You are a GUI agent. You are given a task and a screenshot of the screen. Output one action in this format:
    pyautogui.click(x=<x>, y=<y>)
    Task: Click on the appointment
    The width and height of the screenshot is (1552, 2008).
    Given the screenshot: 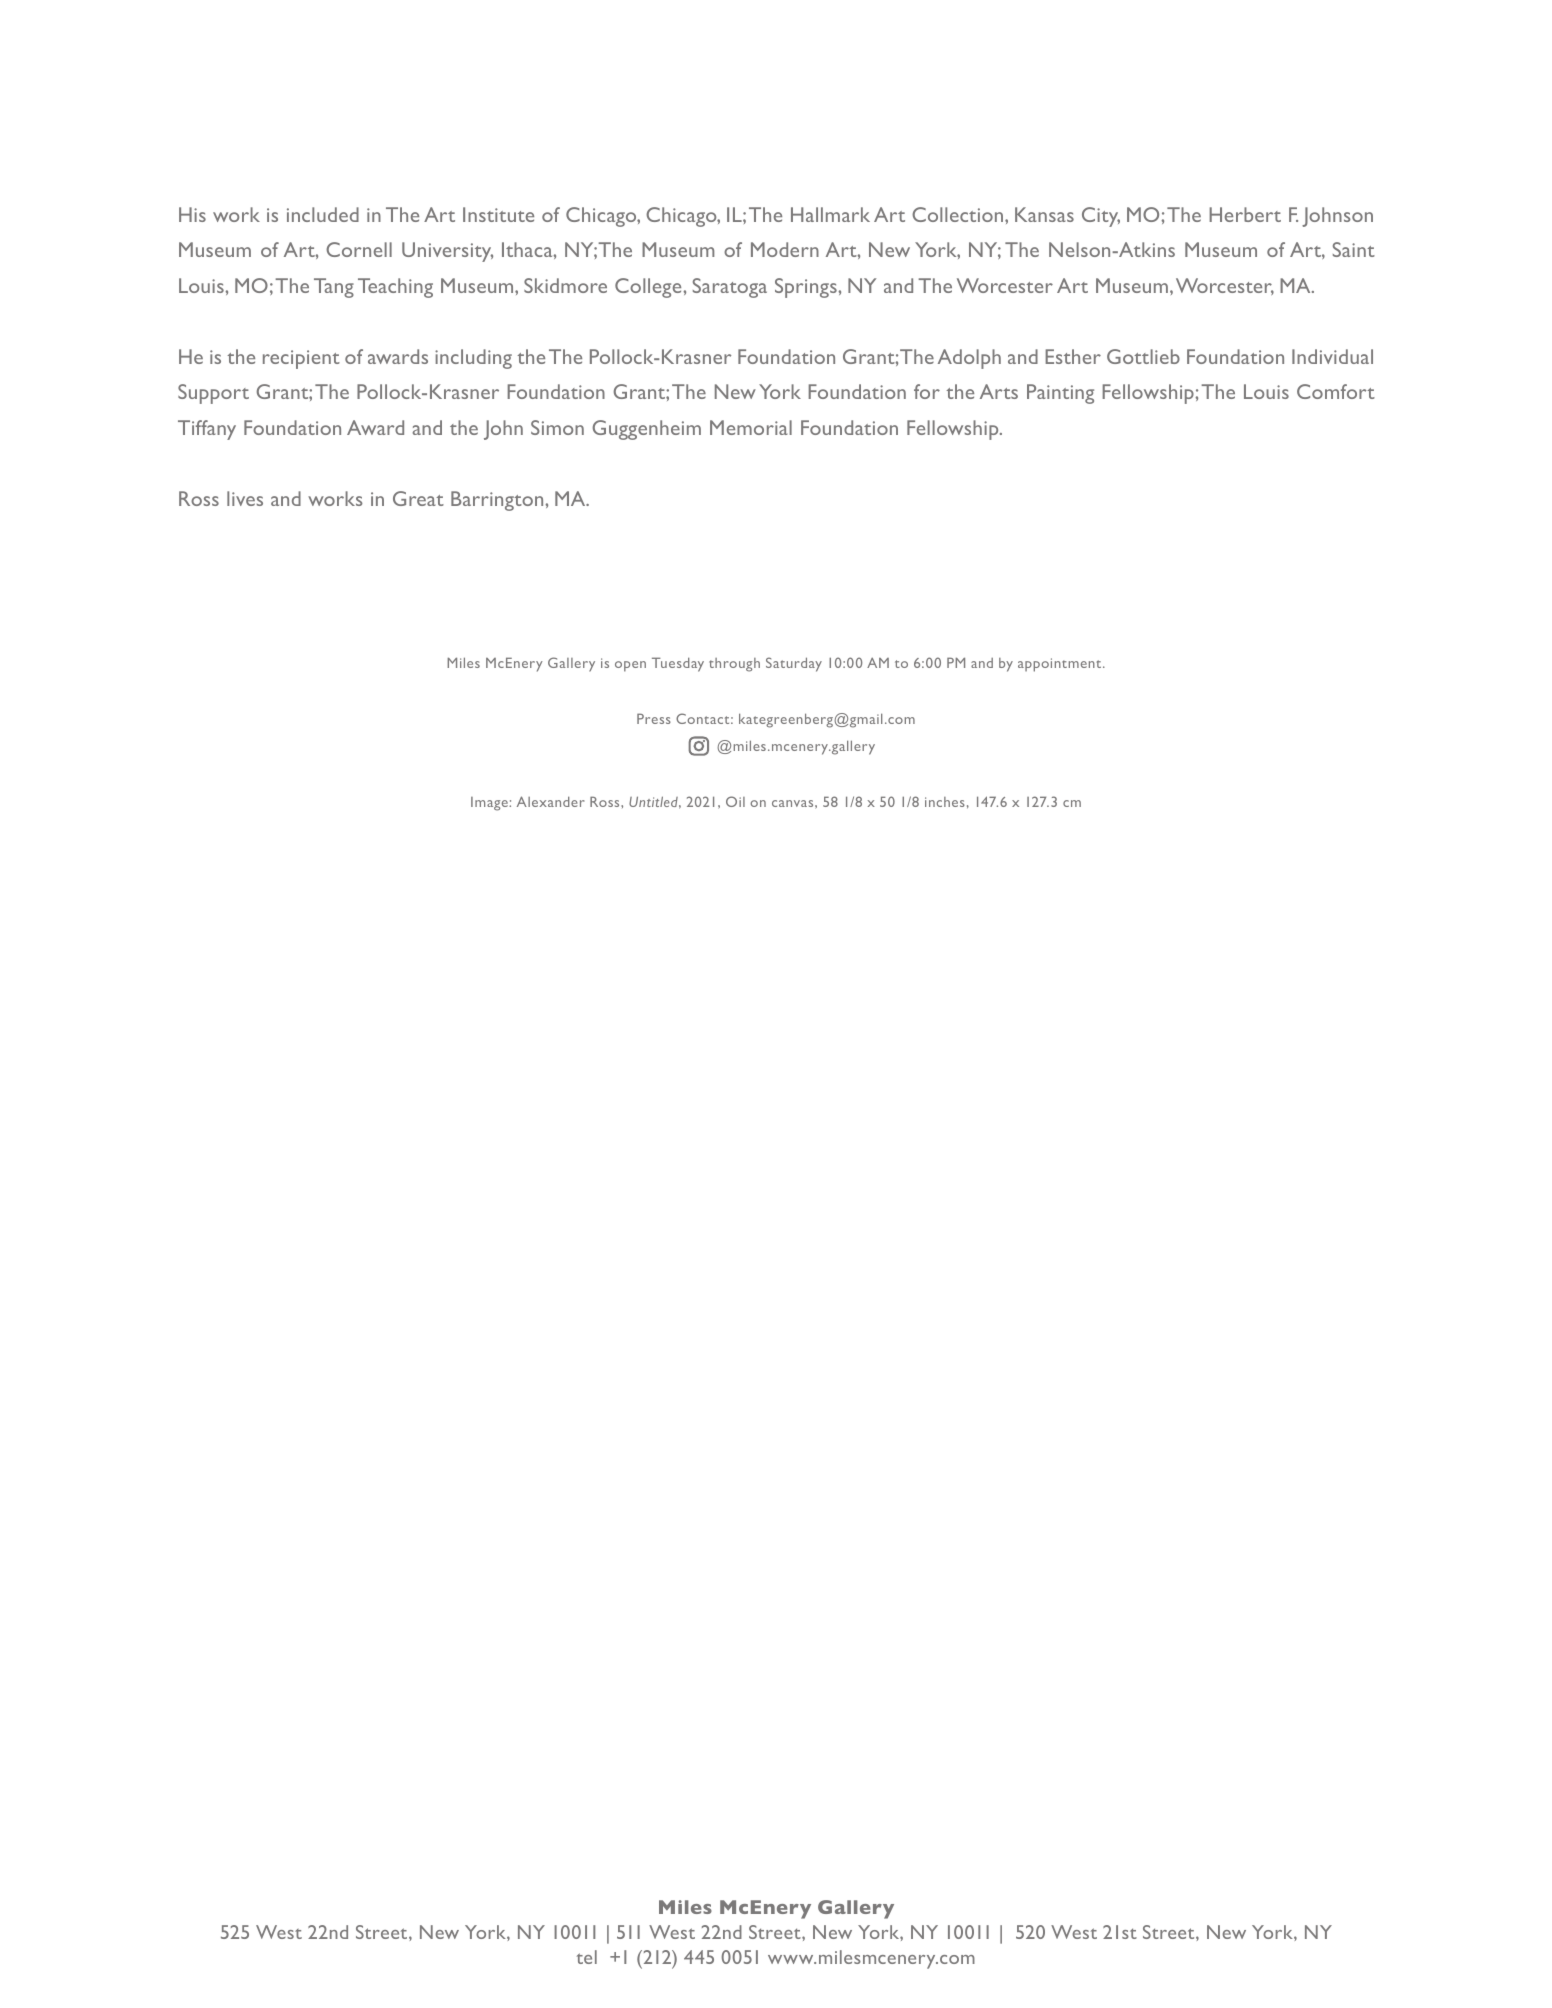 What is the action you would take?
    pyautogui.click(x=1061, y=665)
